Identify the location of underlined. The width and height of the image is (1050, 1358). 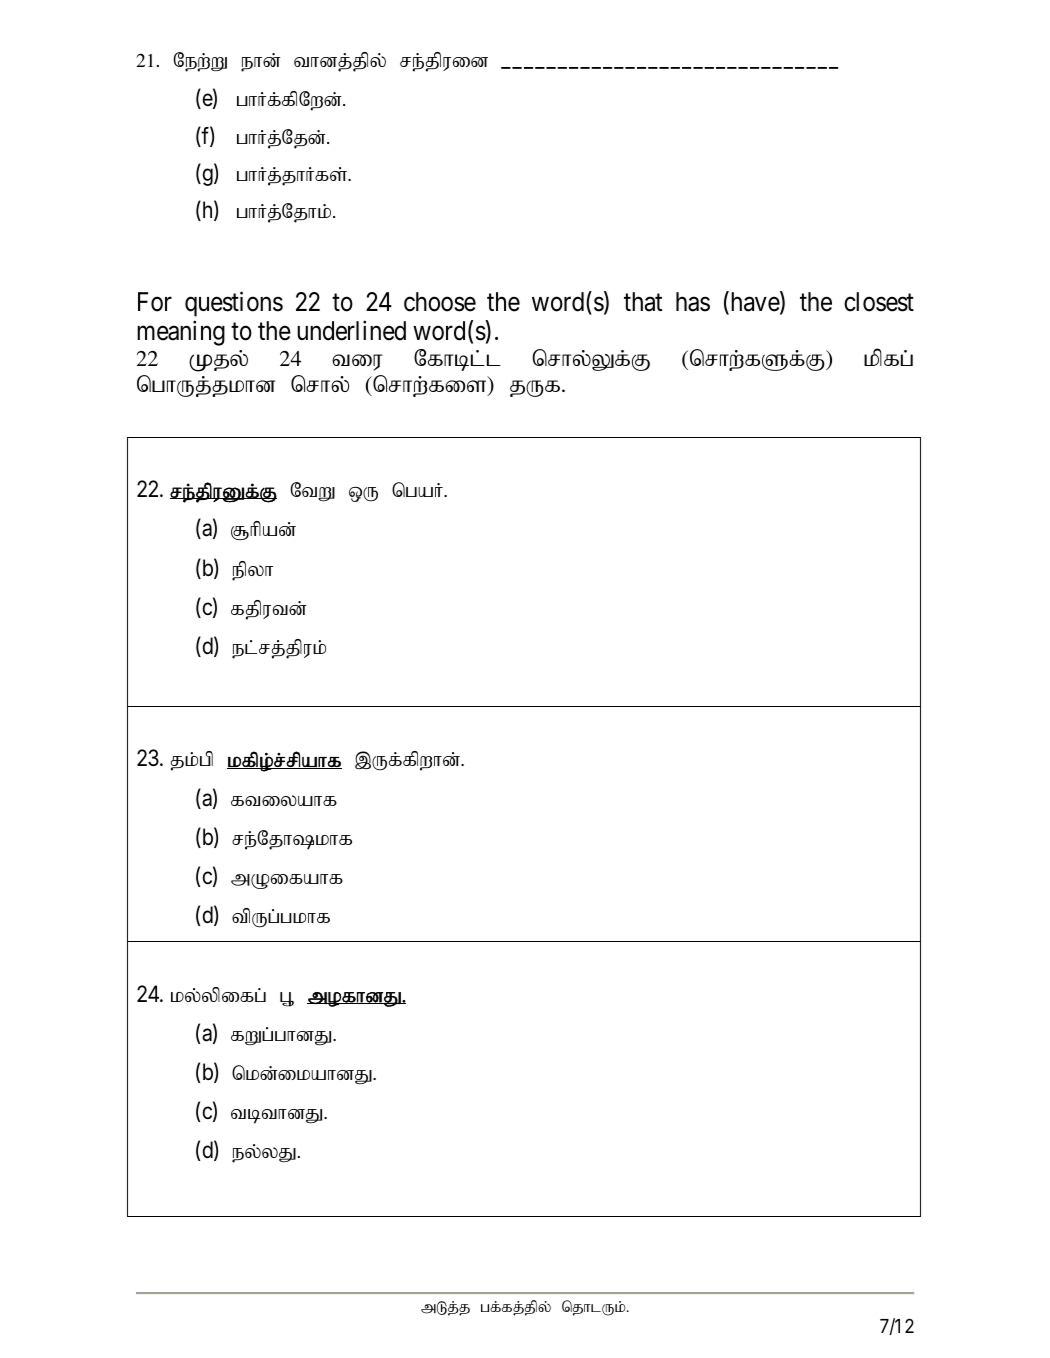
(351, 331).
